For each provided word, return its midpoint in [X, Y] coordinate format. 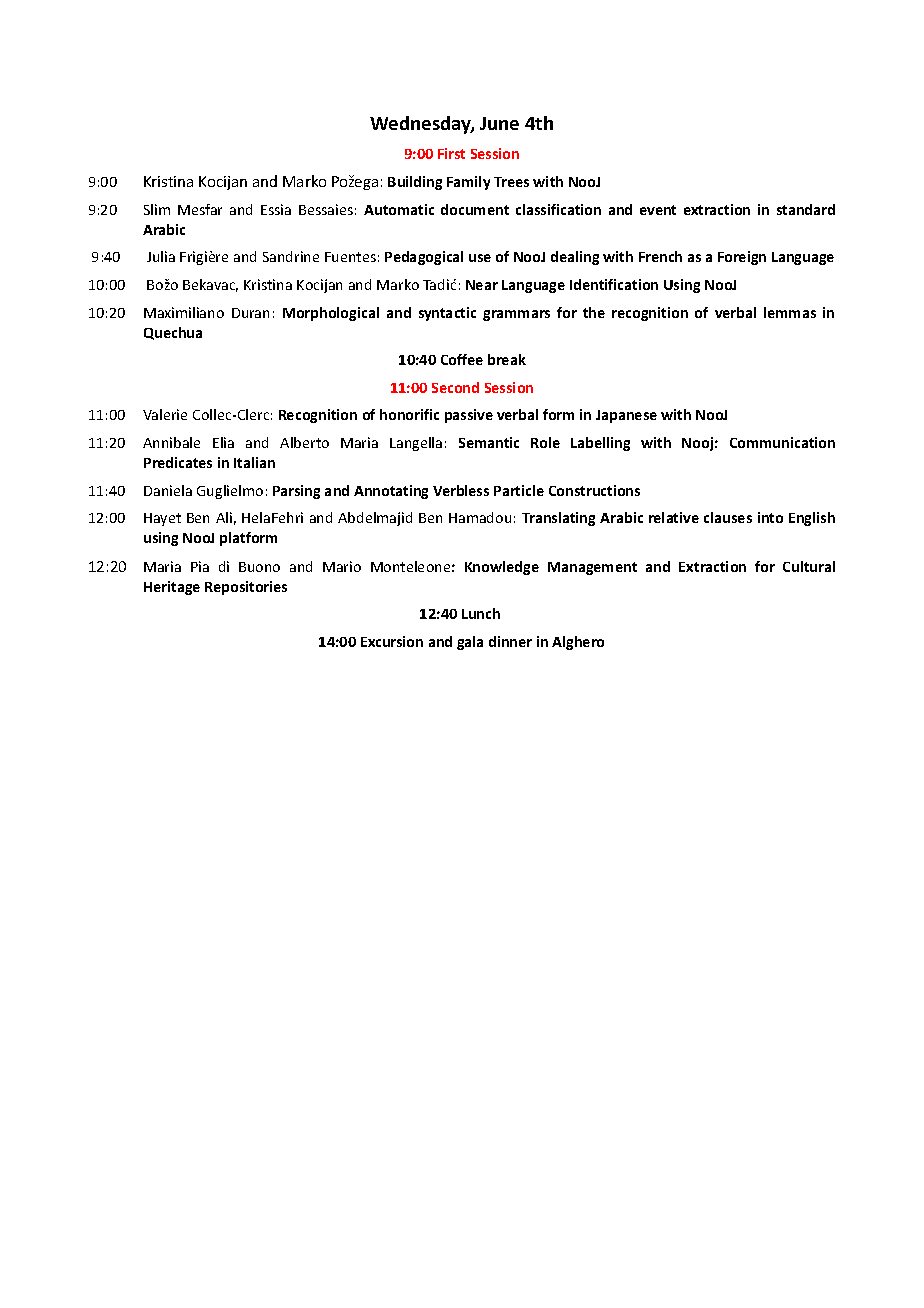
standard [806, 209]
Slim [157, 209]
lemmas [790, 312]
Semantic [489, 442]
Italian [254, 462]
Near [482, 285]
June [499, 123]
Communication [782, 442]
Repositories [246, 588]
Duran [250, 313]
